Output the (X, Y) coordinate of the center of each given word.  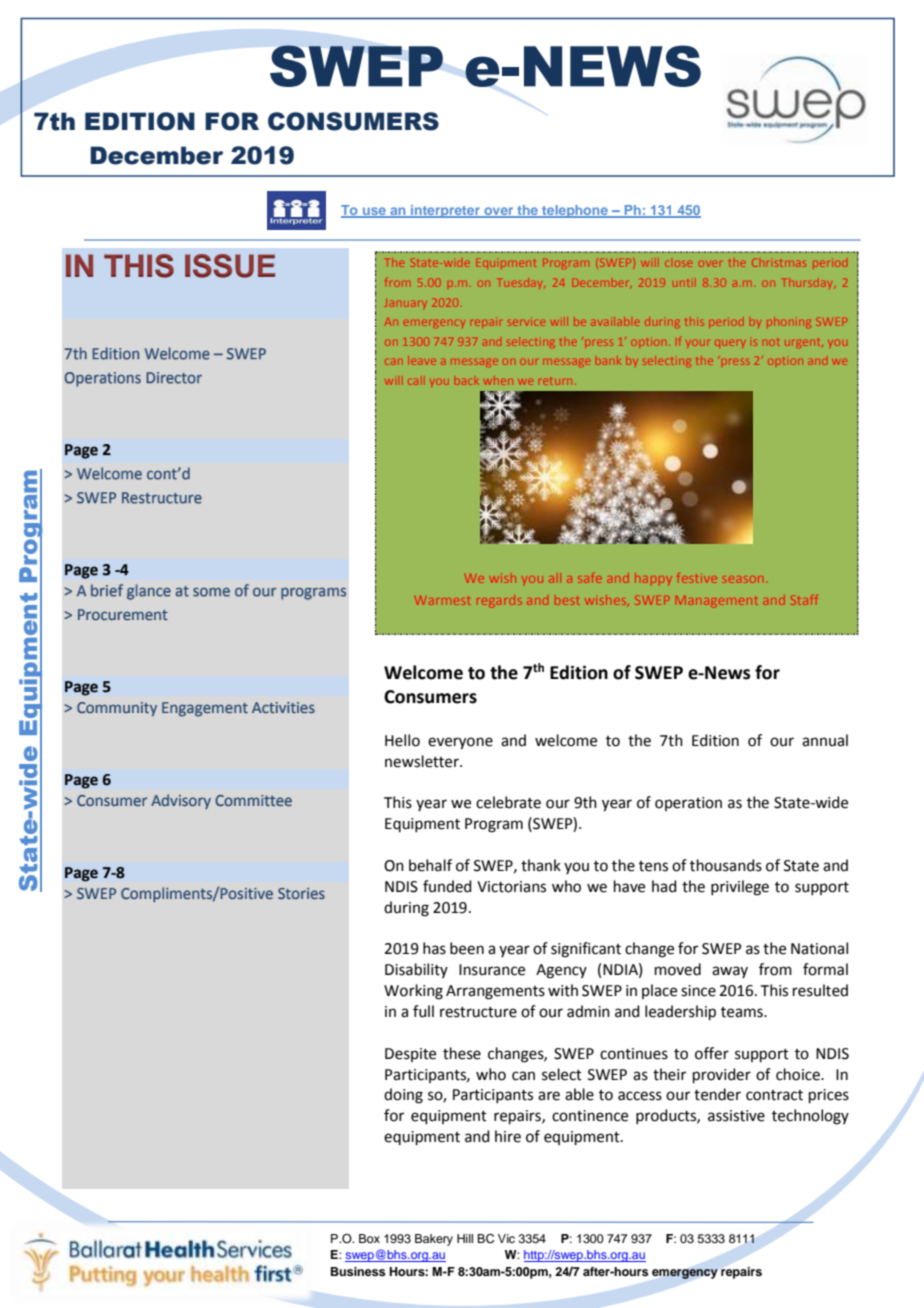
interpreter (445, 211)
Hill (465, 1238)
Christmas (779, 262)
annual (825, 740)
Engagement (205, 709)
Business (358, 1271)
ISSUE (230, 266)
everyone (460, 743)
